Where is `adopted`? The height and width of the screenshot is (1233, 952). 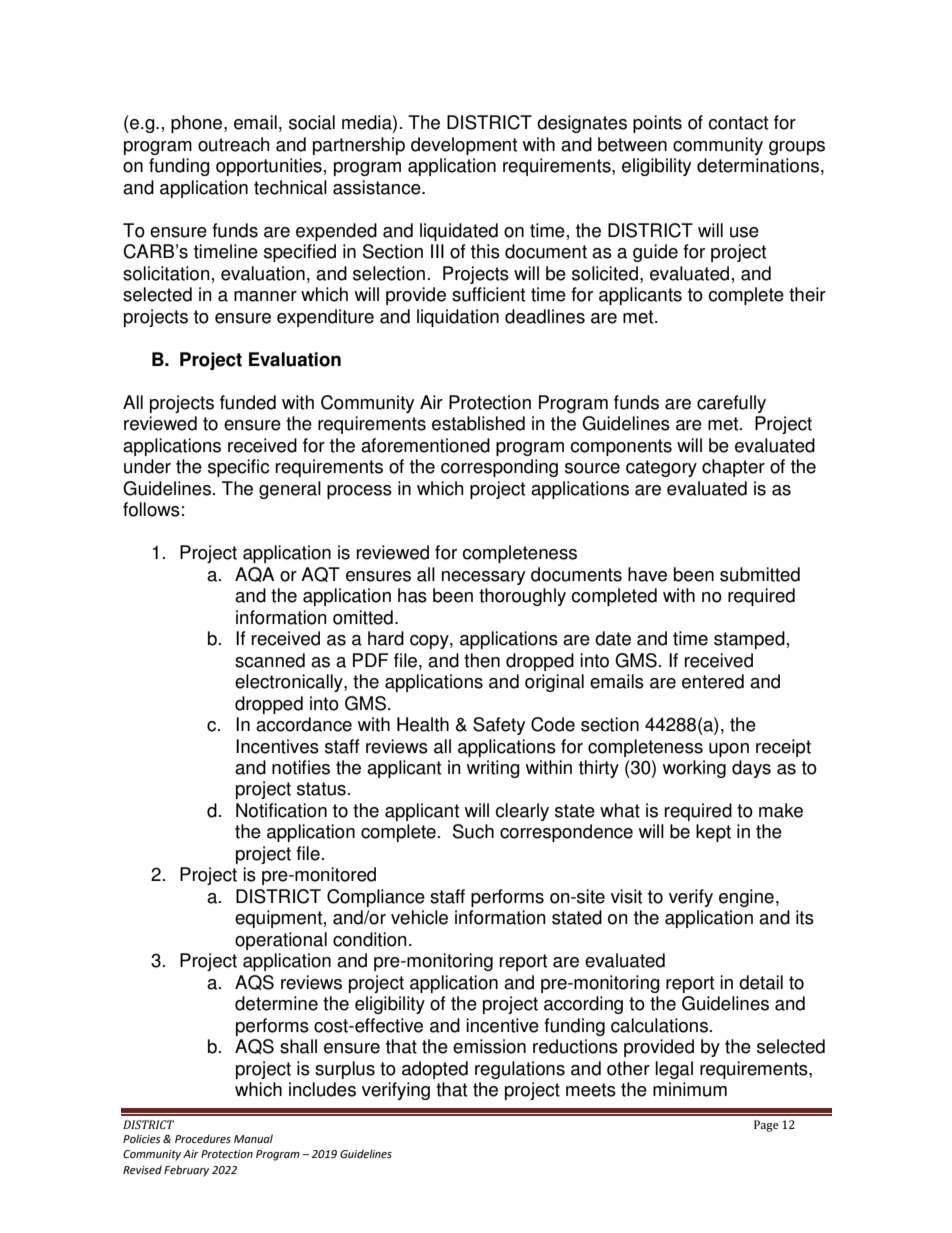
adopted is located at coordinates (435, 1070).
